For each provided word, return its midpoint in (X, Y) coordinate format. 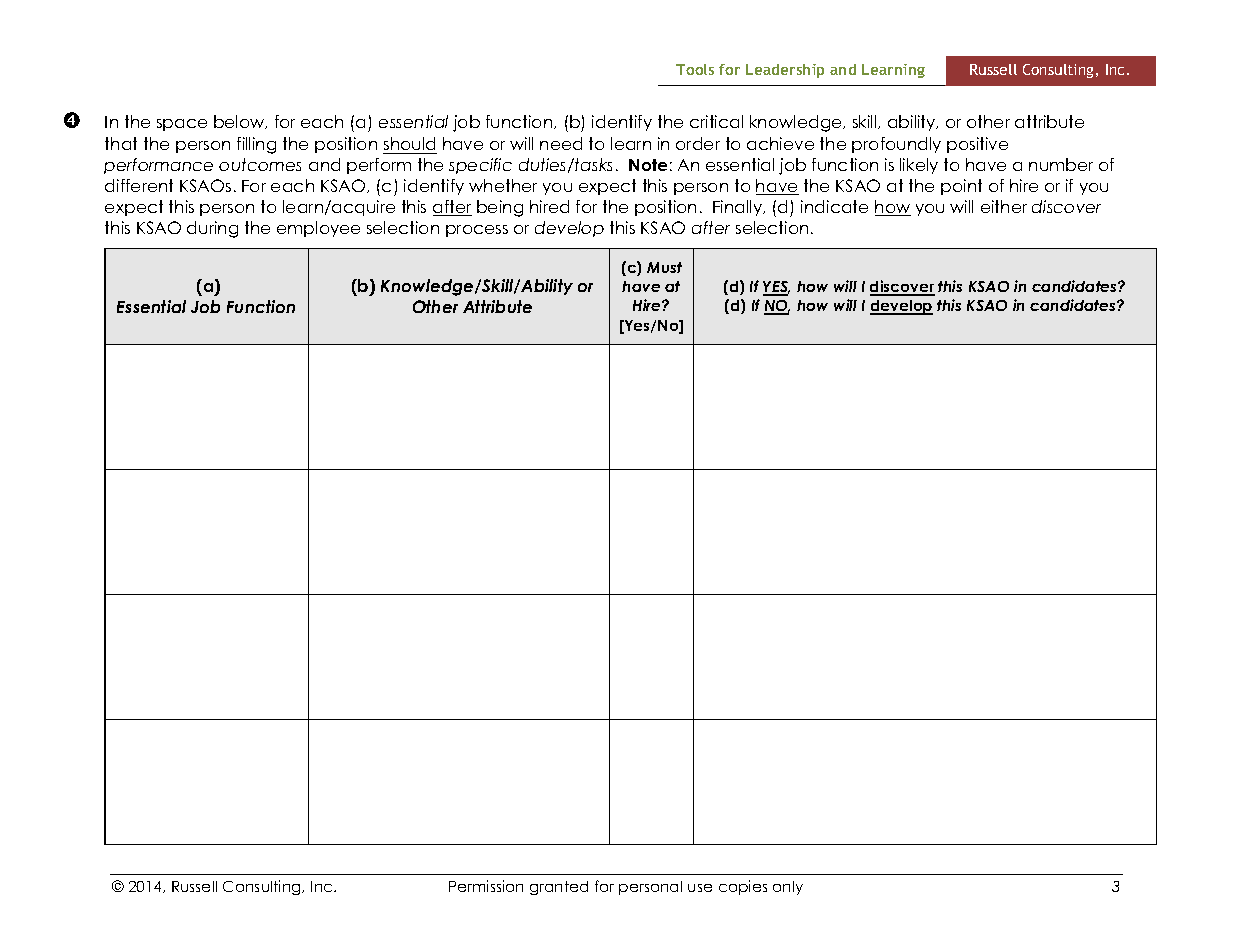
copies (743, 887)
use (700, 888)
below (240, 122)
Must (664, 267)
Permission (486, 886)
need (561, 143)
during (212, 229)
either (1004, 206)
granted (559, 888)
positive (977, 145)
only (788, 888)
